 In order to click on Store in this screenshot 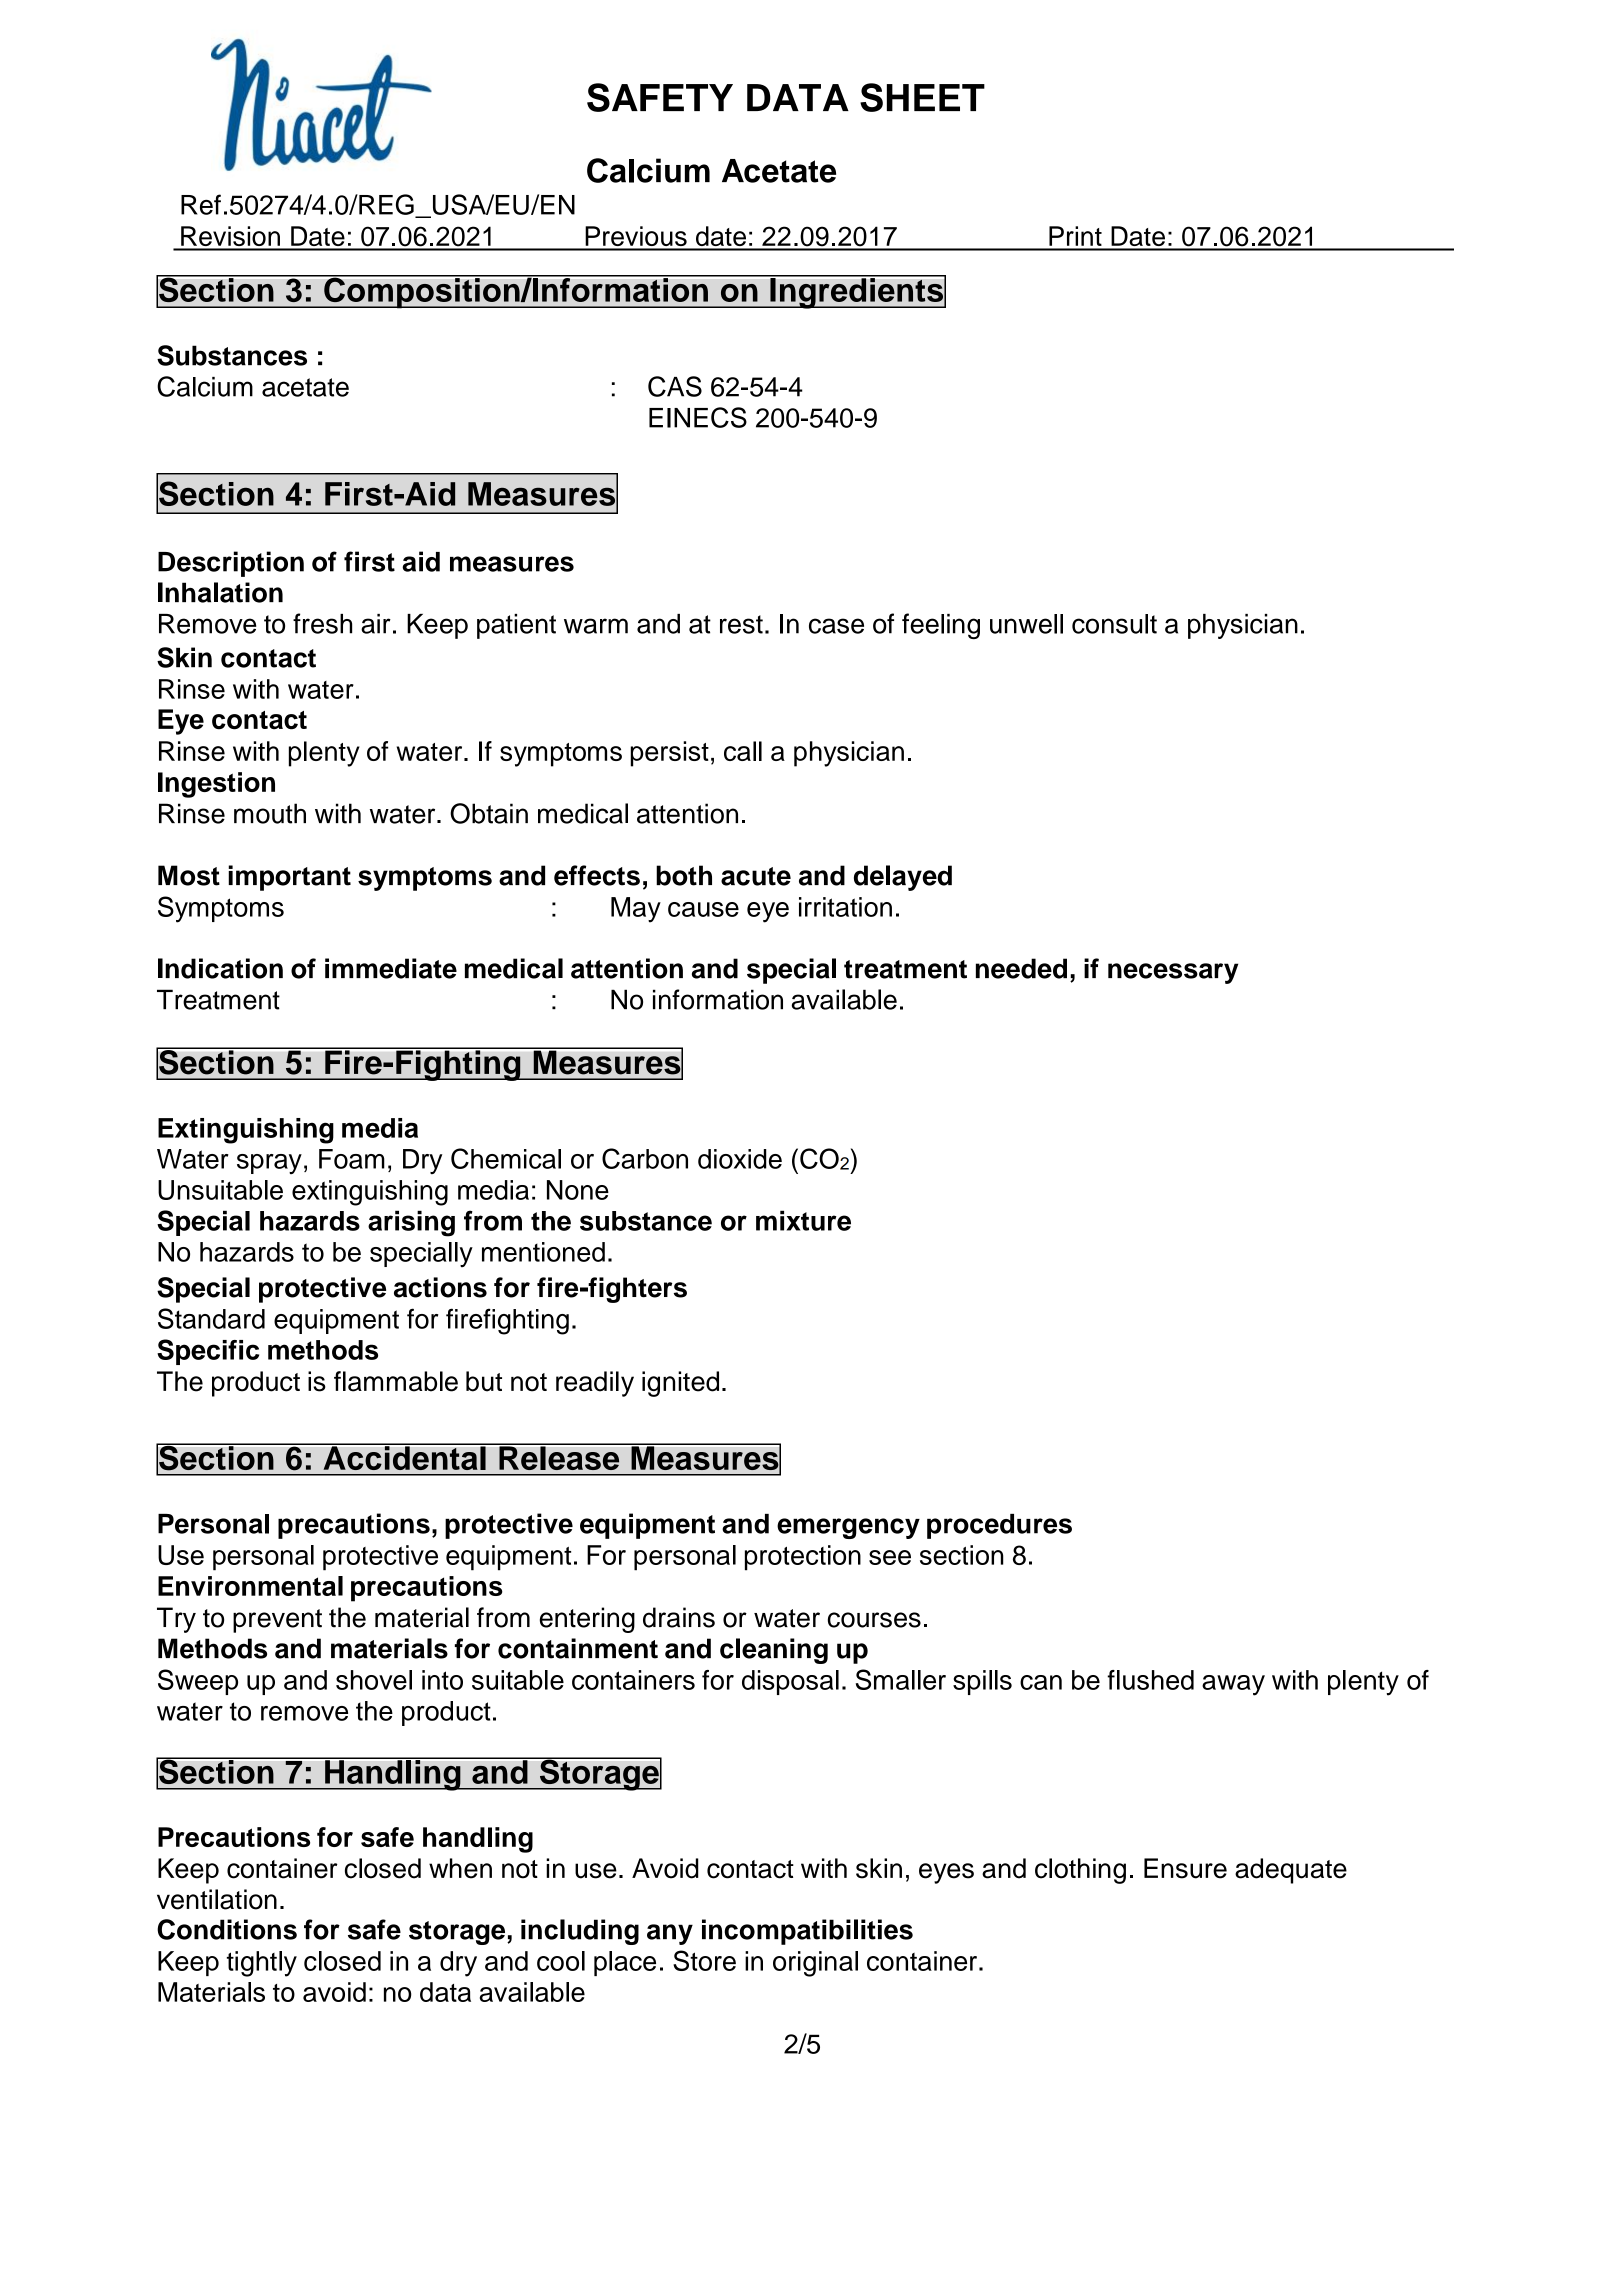, I will do `click(704, 1960)`.
